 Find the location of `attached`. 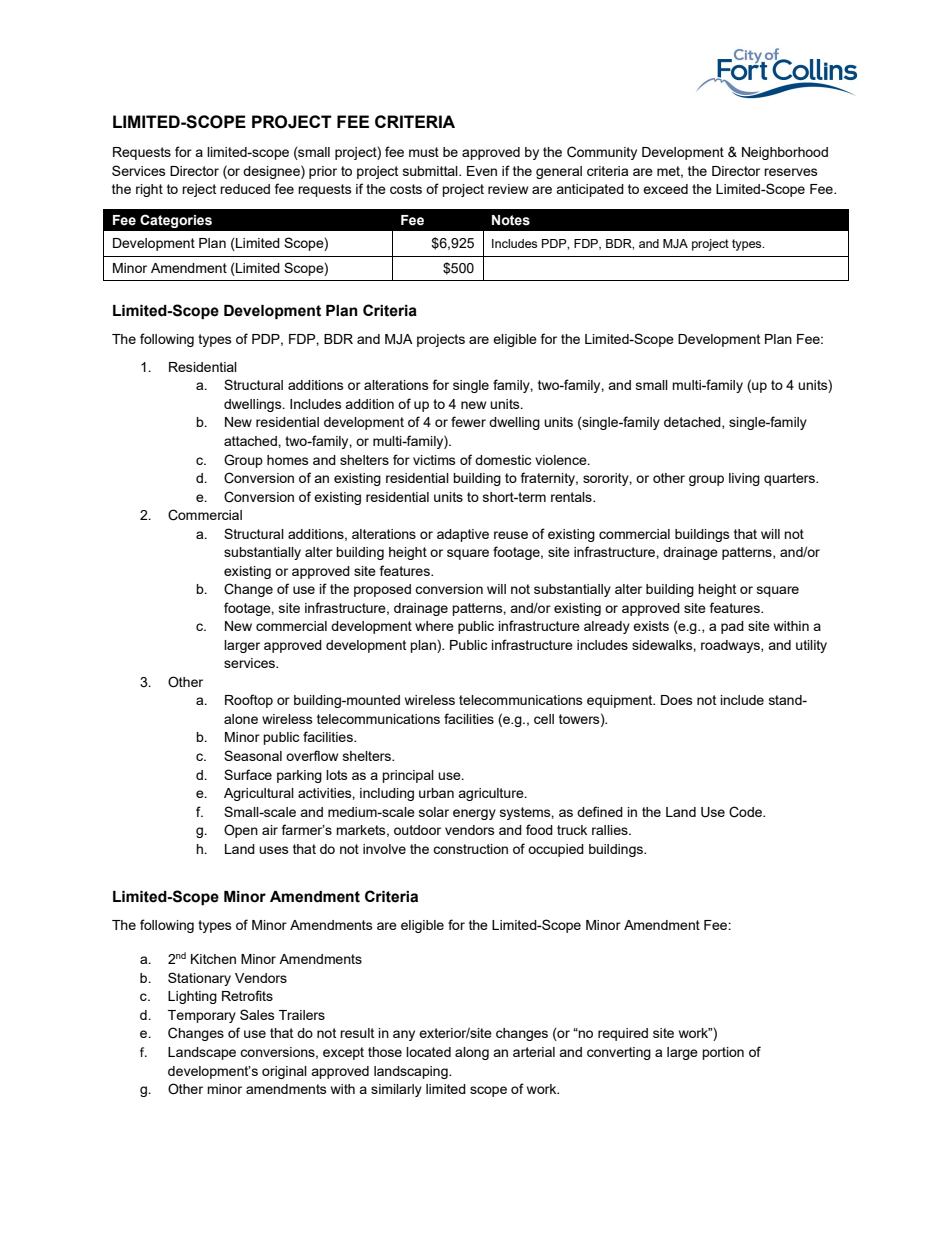

attached is located at coordinates (251, 441).
